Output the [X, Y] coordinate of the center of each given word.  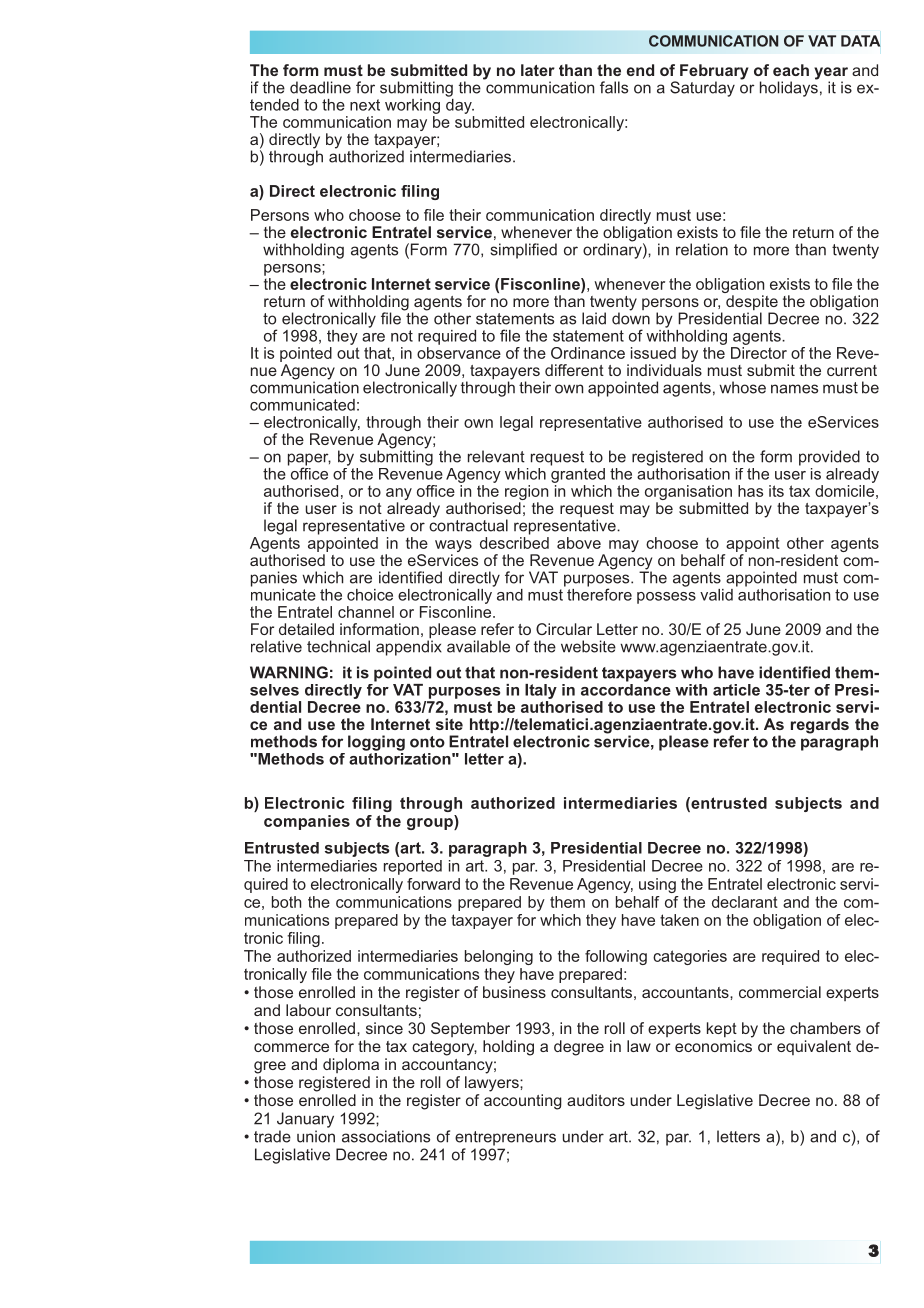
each [791, 70]
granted [578, 474]
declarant [745, 902]
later [538, 70]
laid [594, 318]
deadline [320, 87]
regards [820, 726]
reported [413, 867]
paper [309, 460]
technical [338, 646]
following [616, 957]
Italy [541, 691]
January [305, 1120]
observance [459, 353]
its [776, 491]
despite [752, 304]
